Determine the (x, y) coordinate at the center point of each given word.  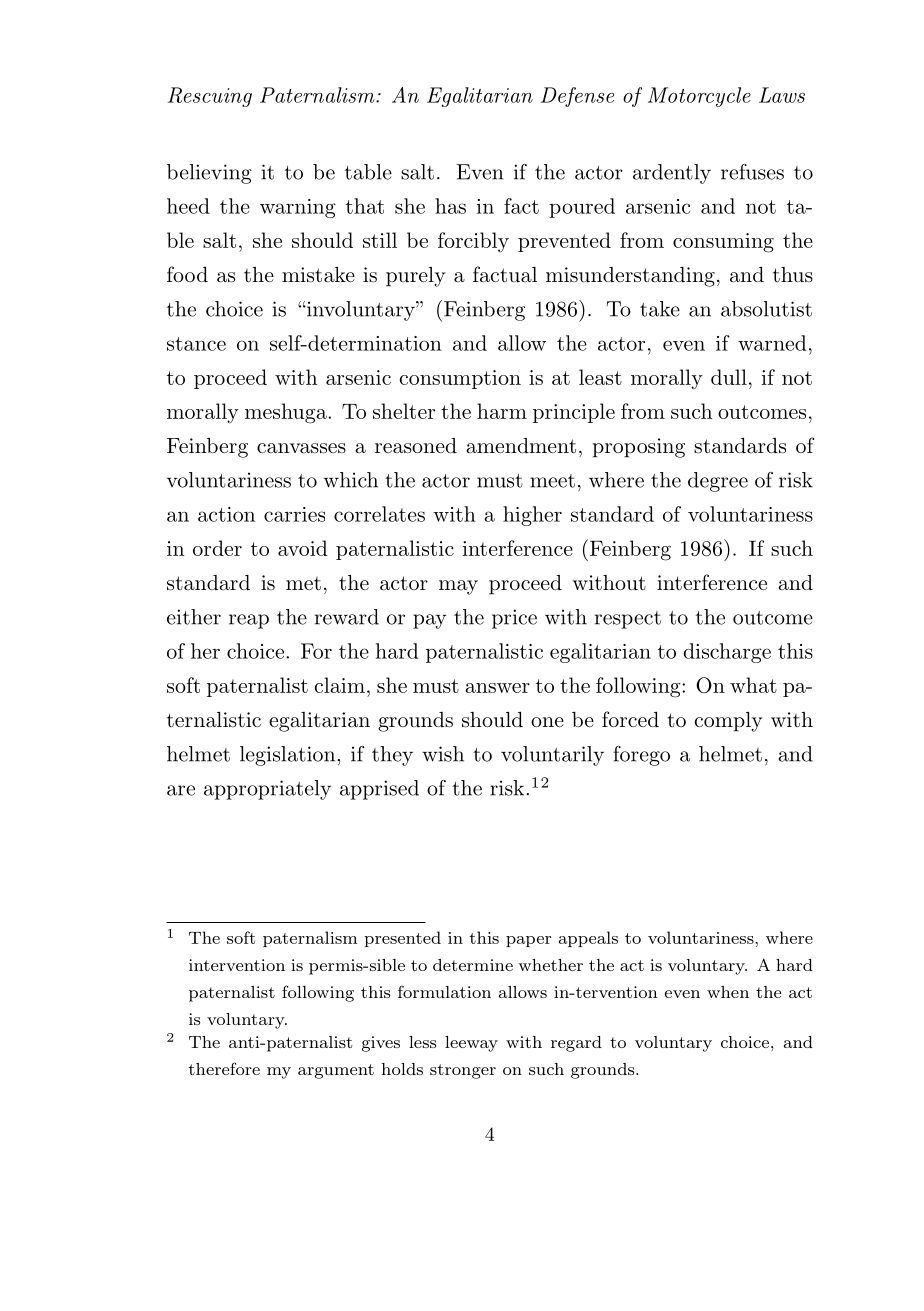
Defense (577, 97)
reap (249, 621)
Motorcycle (699, 97)
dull (729, 377)
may (458, 587)
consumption (460, 379)
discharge (727, 653)
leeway (471, 1044)
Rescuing (210, 97)
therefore (224, 1068)
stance (196, 344)
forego (641, 756)
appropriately (267, 790)
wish (443, 754)
